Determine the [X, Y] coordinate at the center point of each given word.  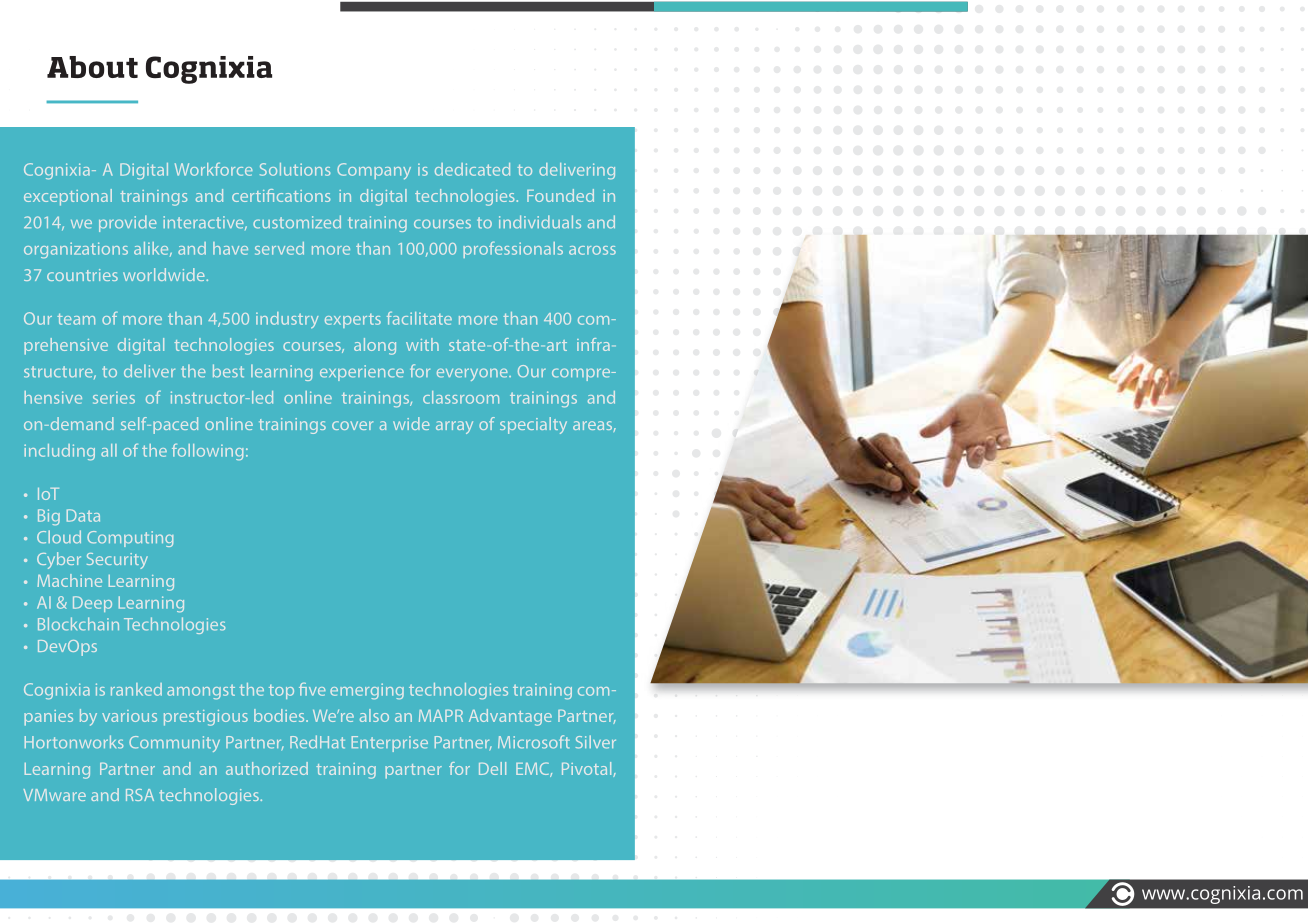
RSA [140, 795]
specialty [533, 425]
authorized [267, 768]
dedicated [472, 169]
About [92, 67]
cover [352, 425]
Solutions [295, 169]
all [109, 450]
